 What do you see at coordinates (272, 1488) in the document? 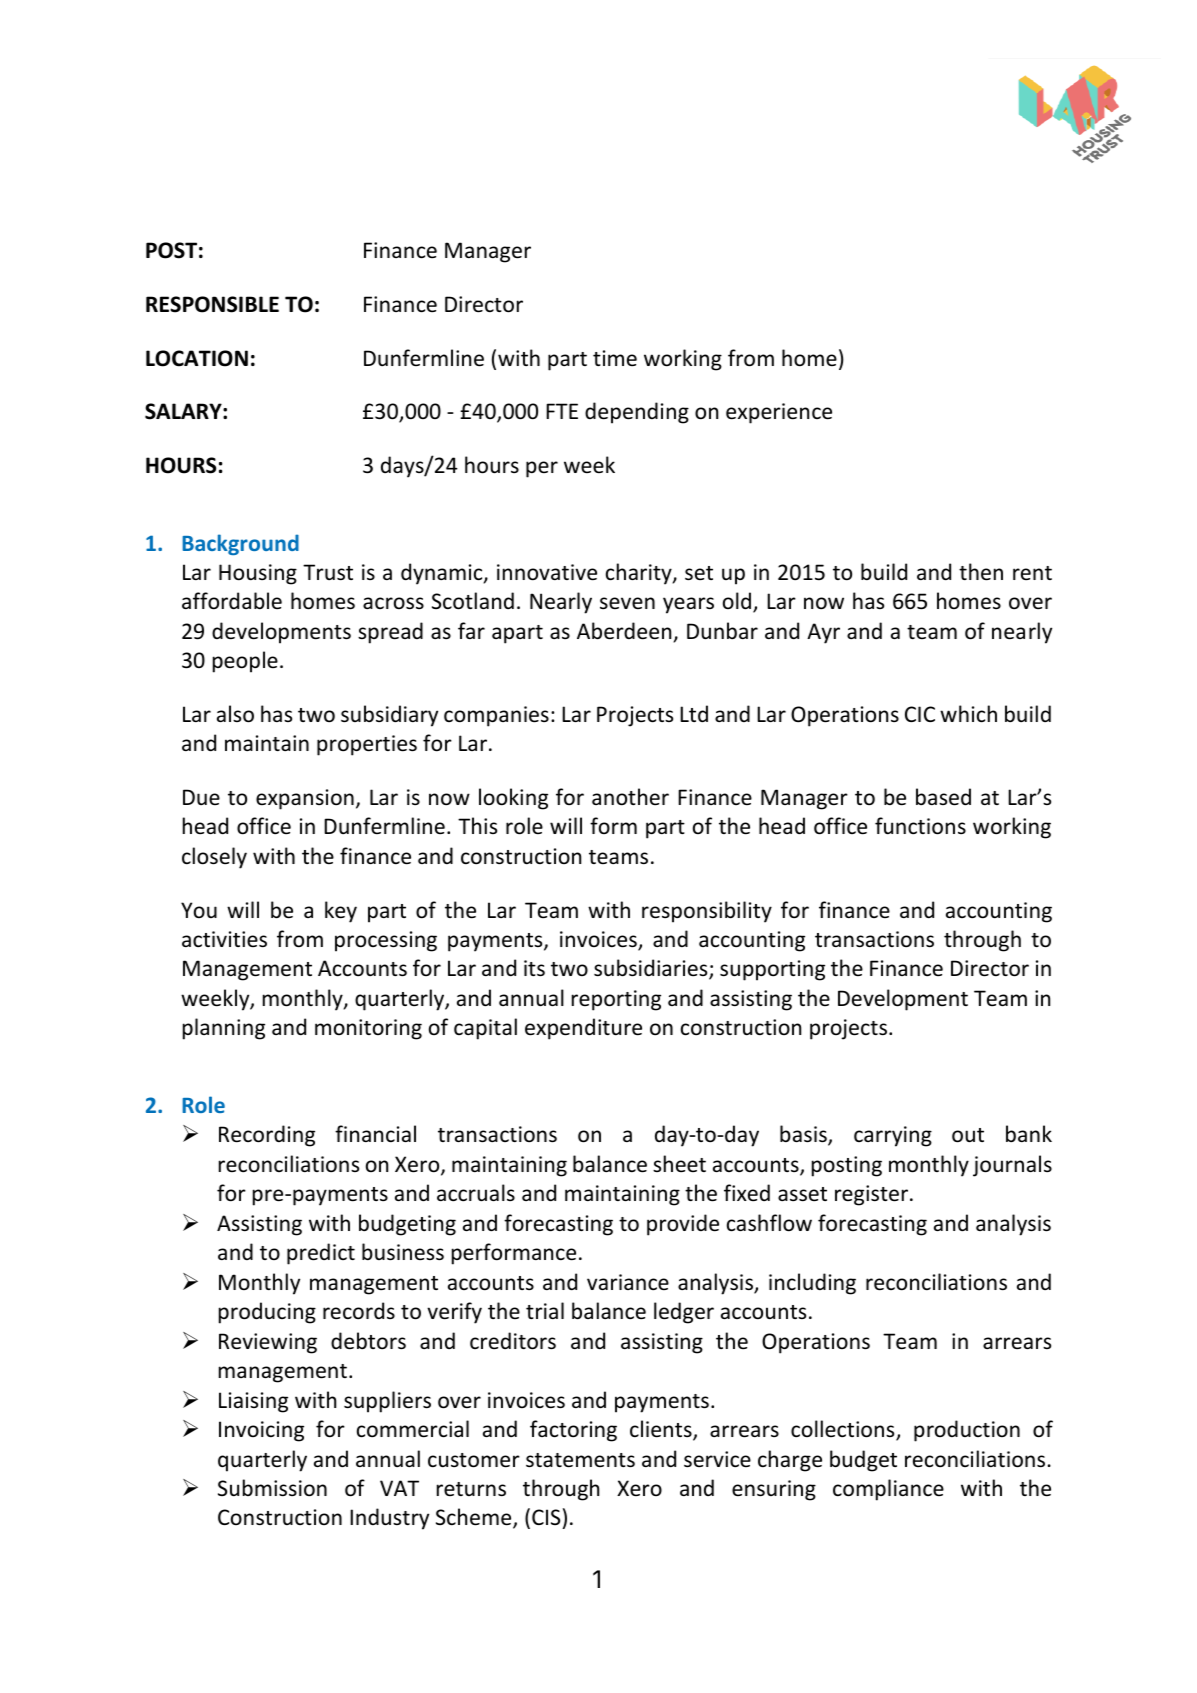
I see `Submission` at bounding box center [272, 1488].
